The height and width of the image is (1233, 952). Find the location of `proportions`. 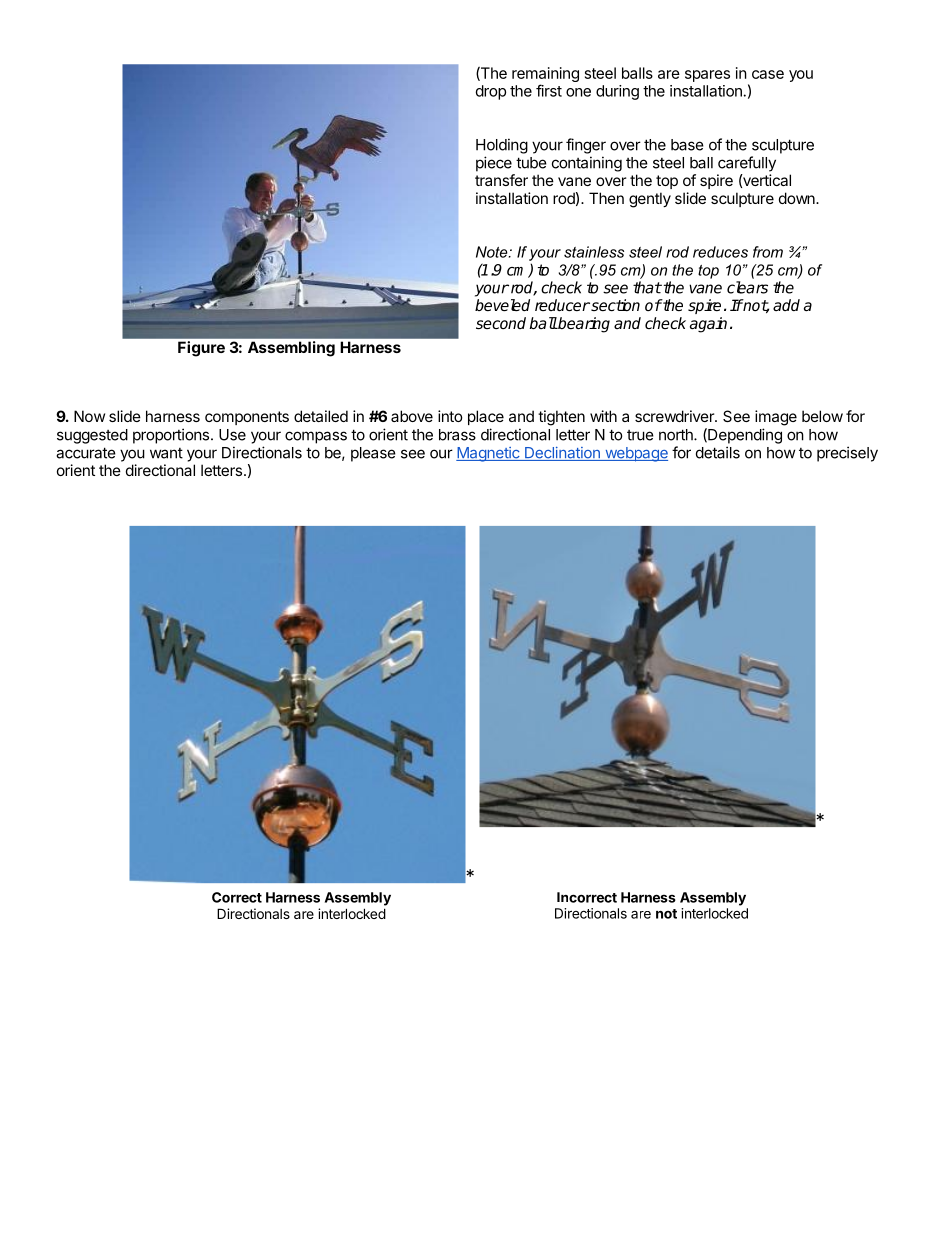

proportions is located at coordinates (171, 436).
